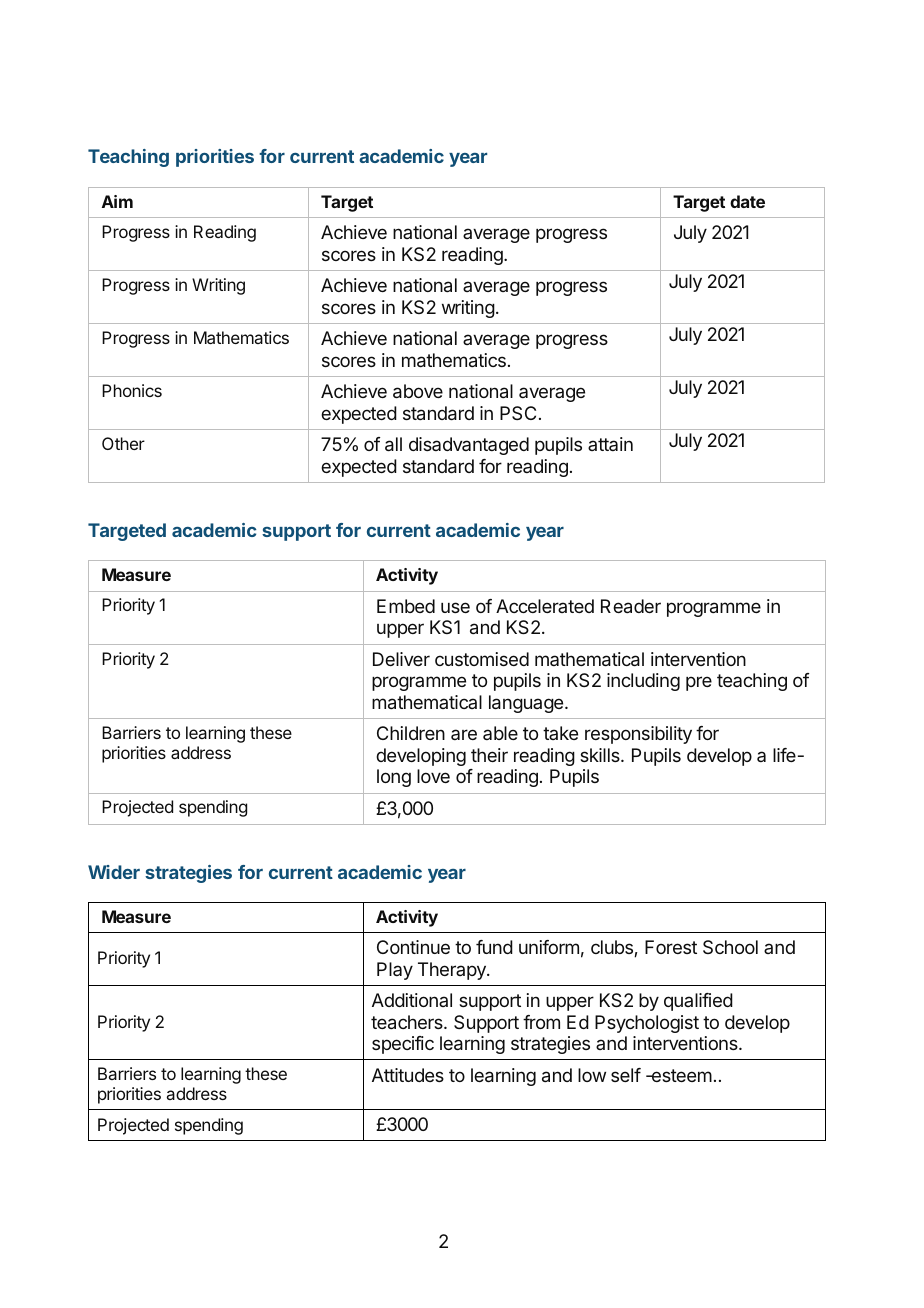  What do you see at coordinates (114, 872) in the screenshot?
I see `Wider` at bounding box center [114, 872].
